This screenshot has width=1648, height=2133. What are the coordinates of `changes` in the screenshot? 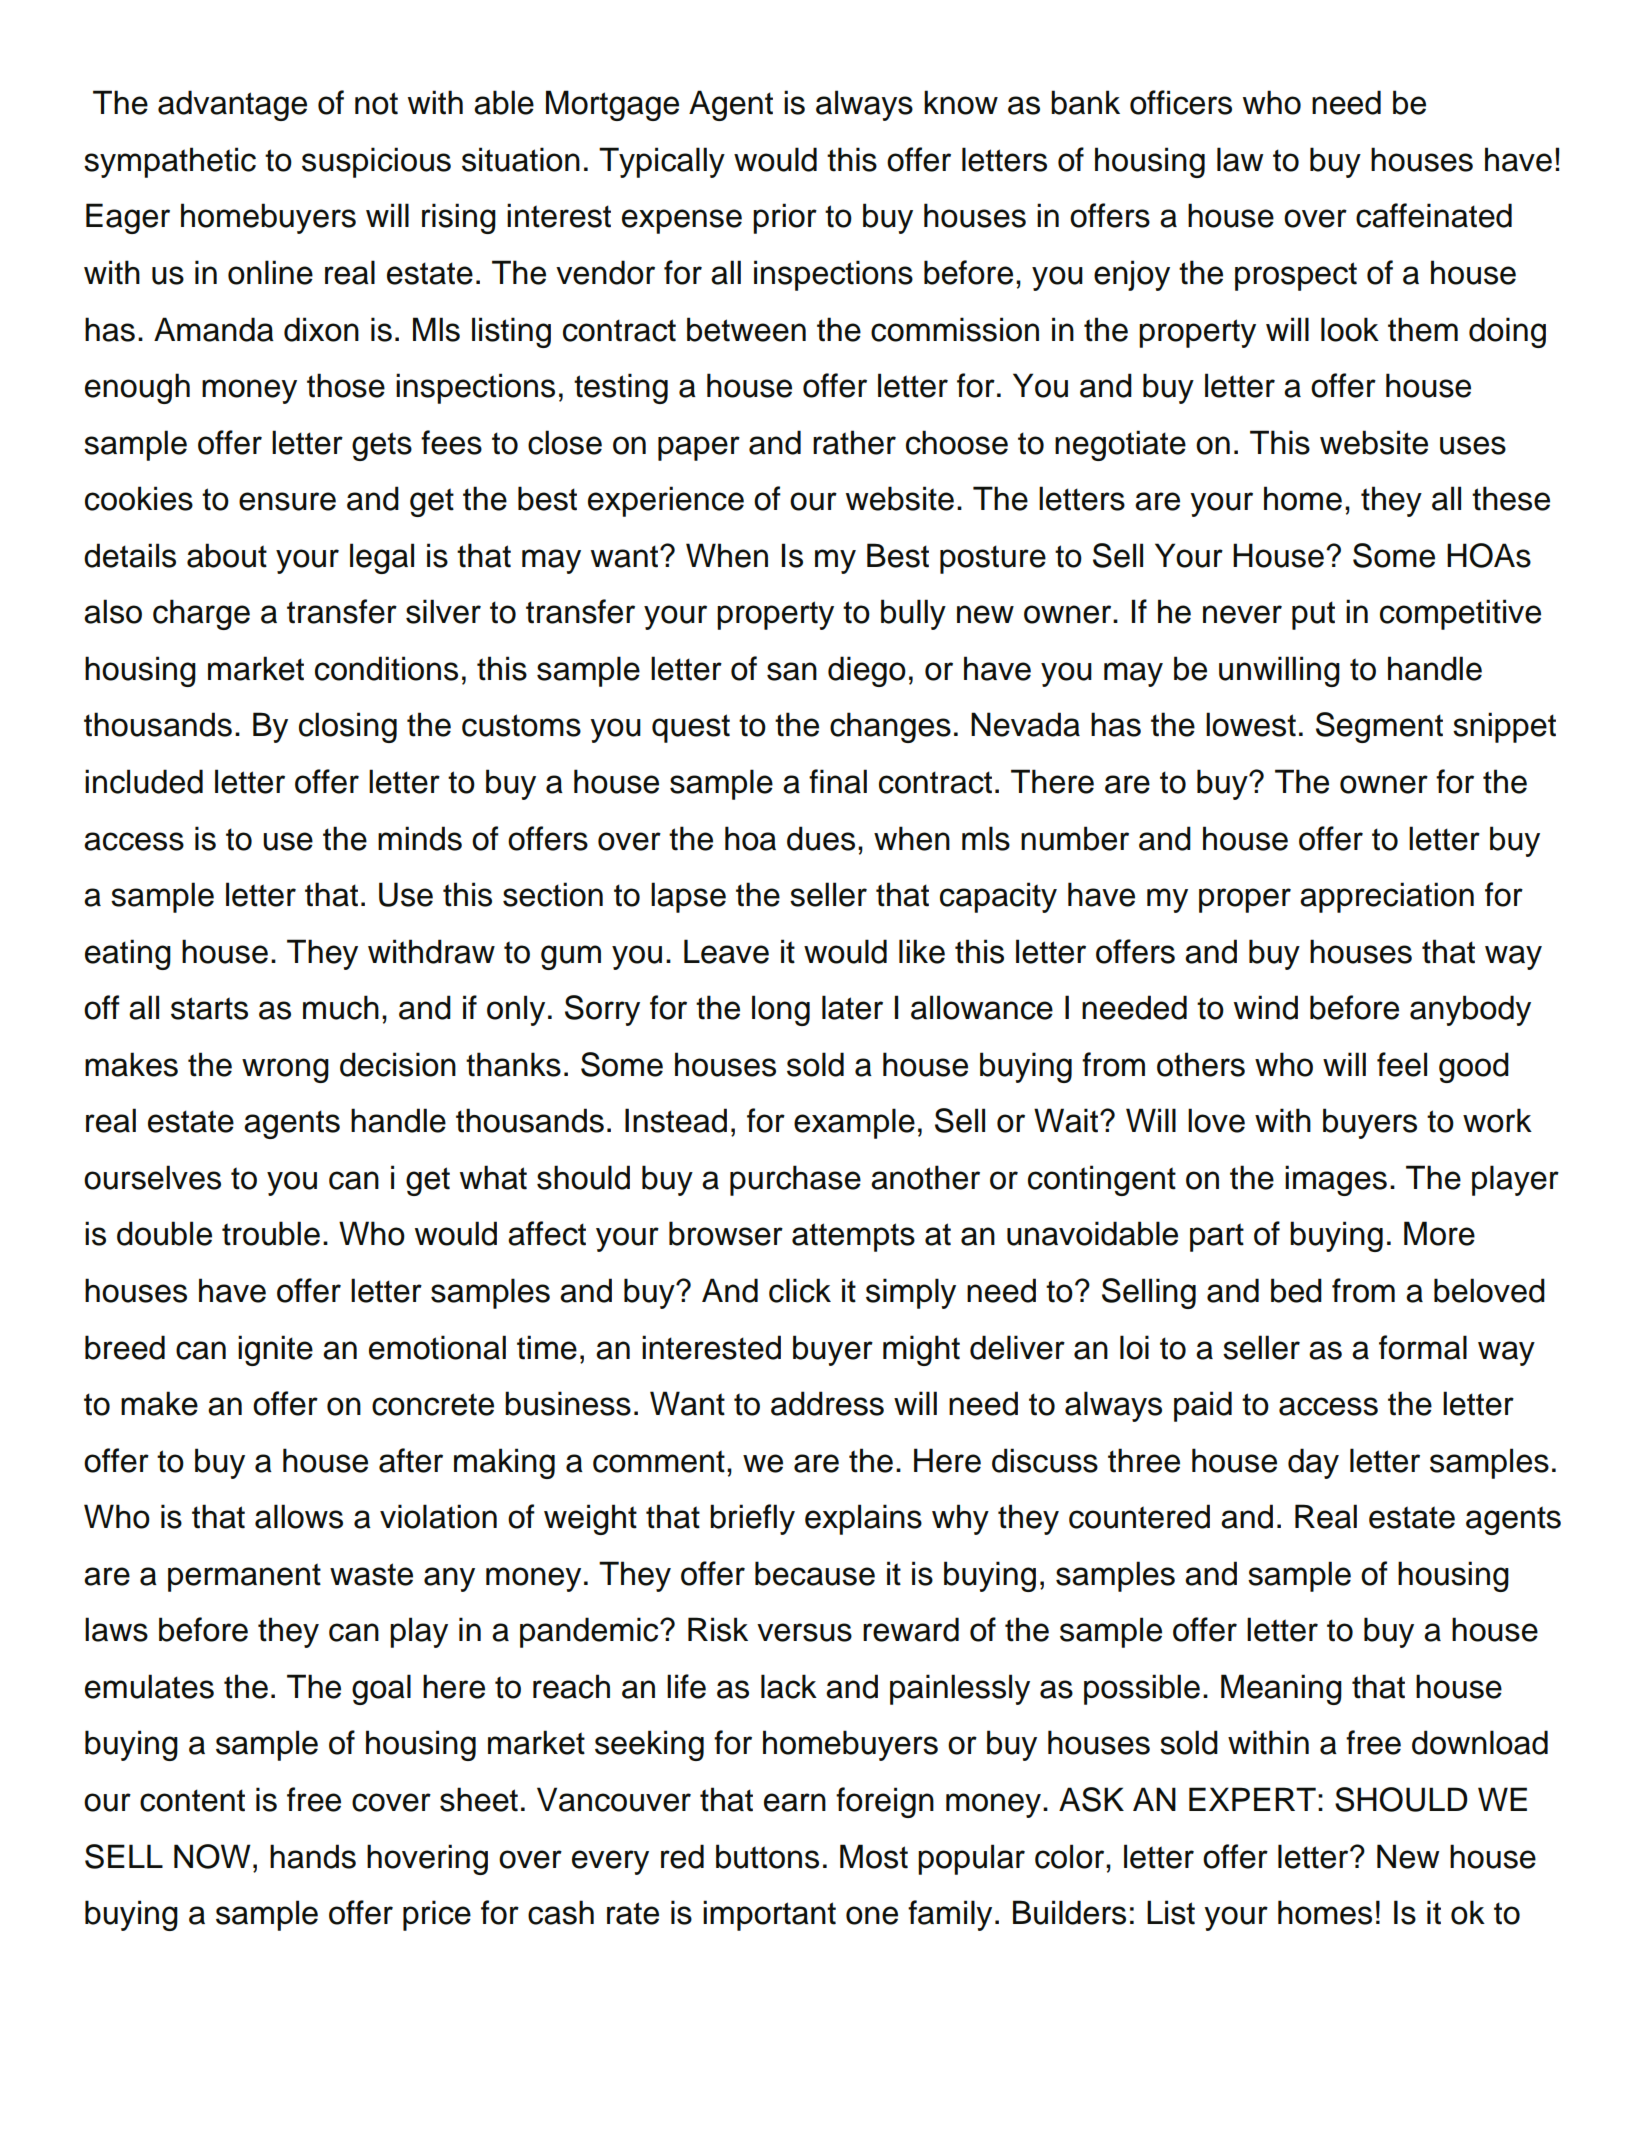 It's located at (890, 727).
